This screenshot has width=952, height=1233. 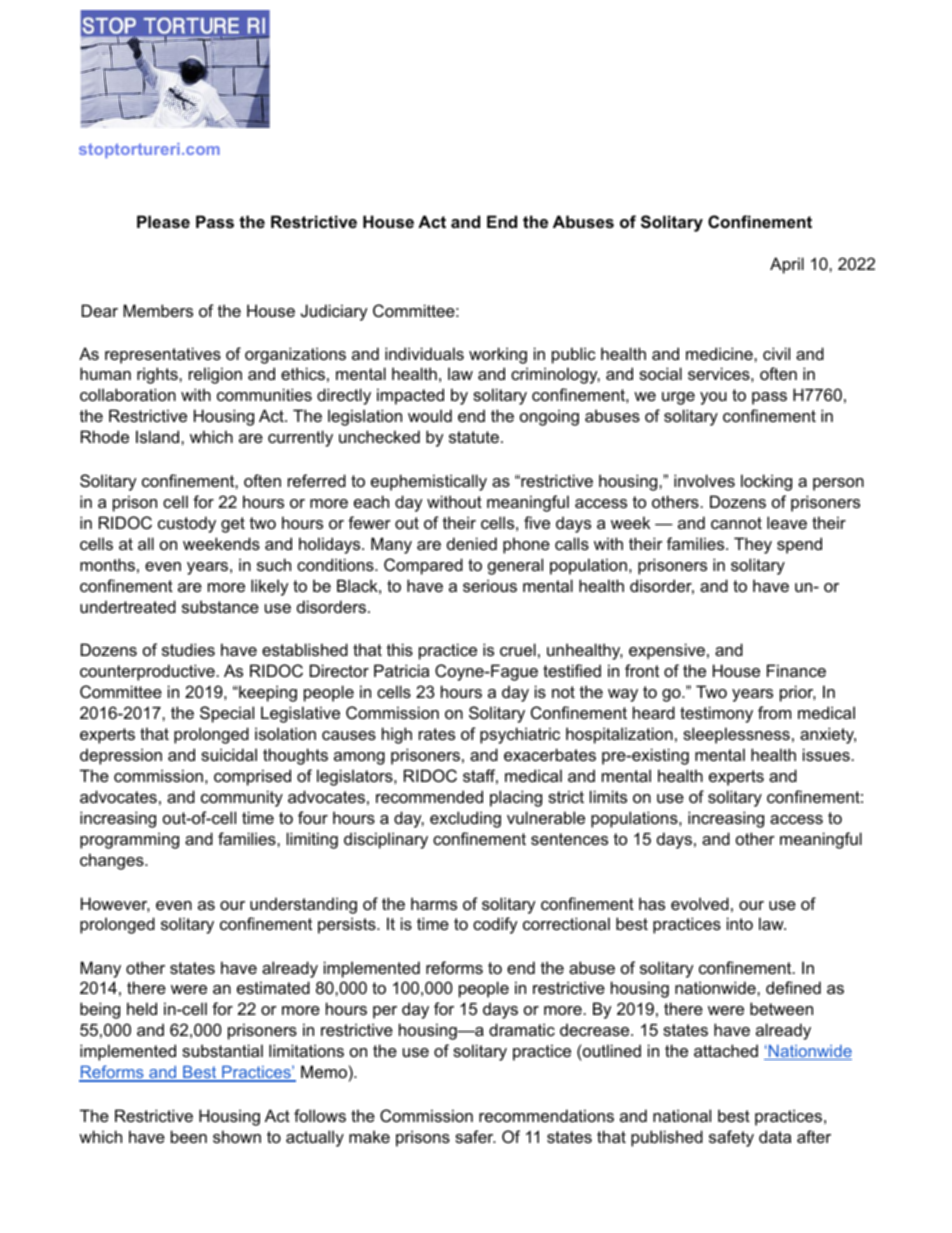 What do you see at coordinates (163, 221) in the screenshot?
I see `Please` at bounding box center [163, 221].
